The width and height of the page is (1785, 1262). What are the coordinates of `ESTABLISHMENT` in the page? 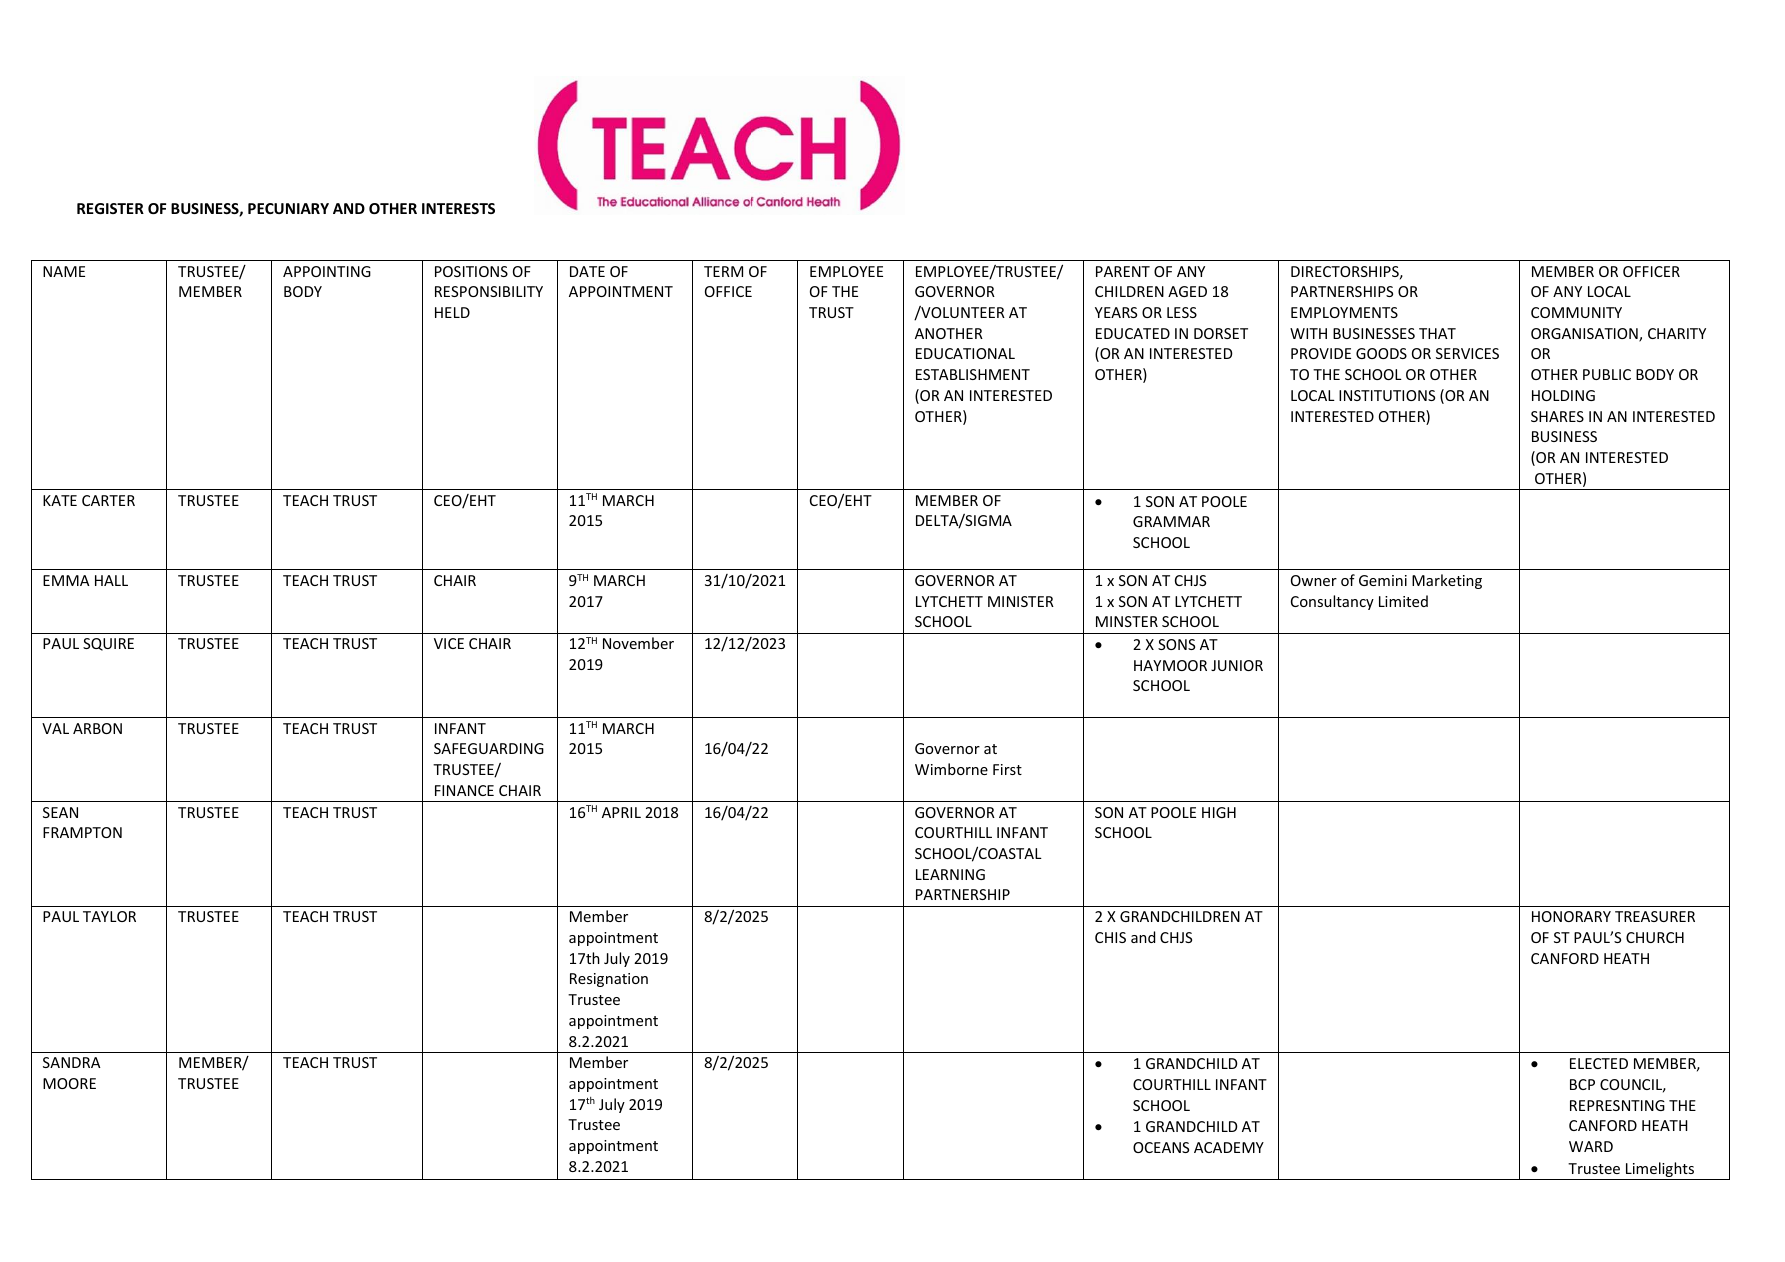 It's located at (973, 374).
